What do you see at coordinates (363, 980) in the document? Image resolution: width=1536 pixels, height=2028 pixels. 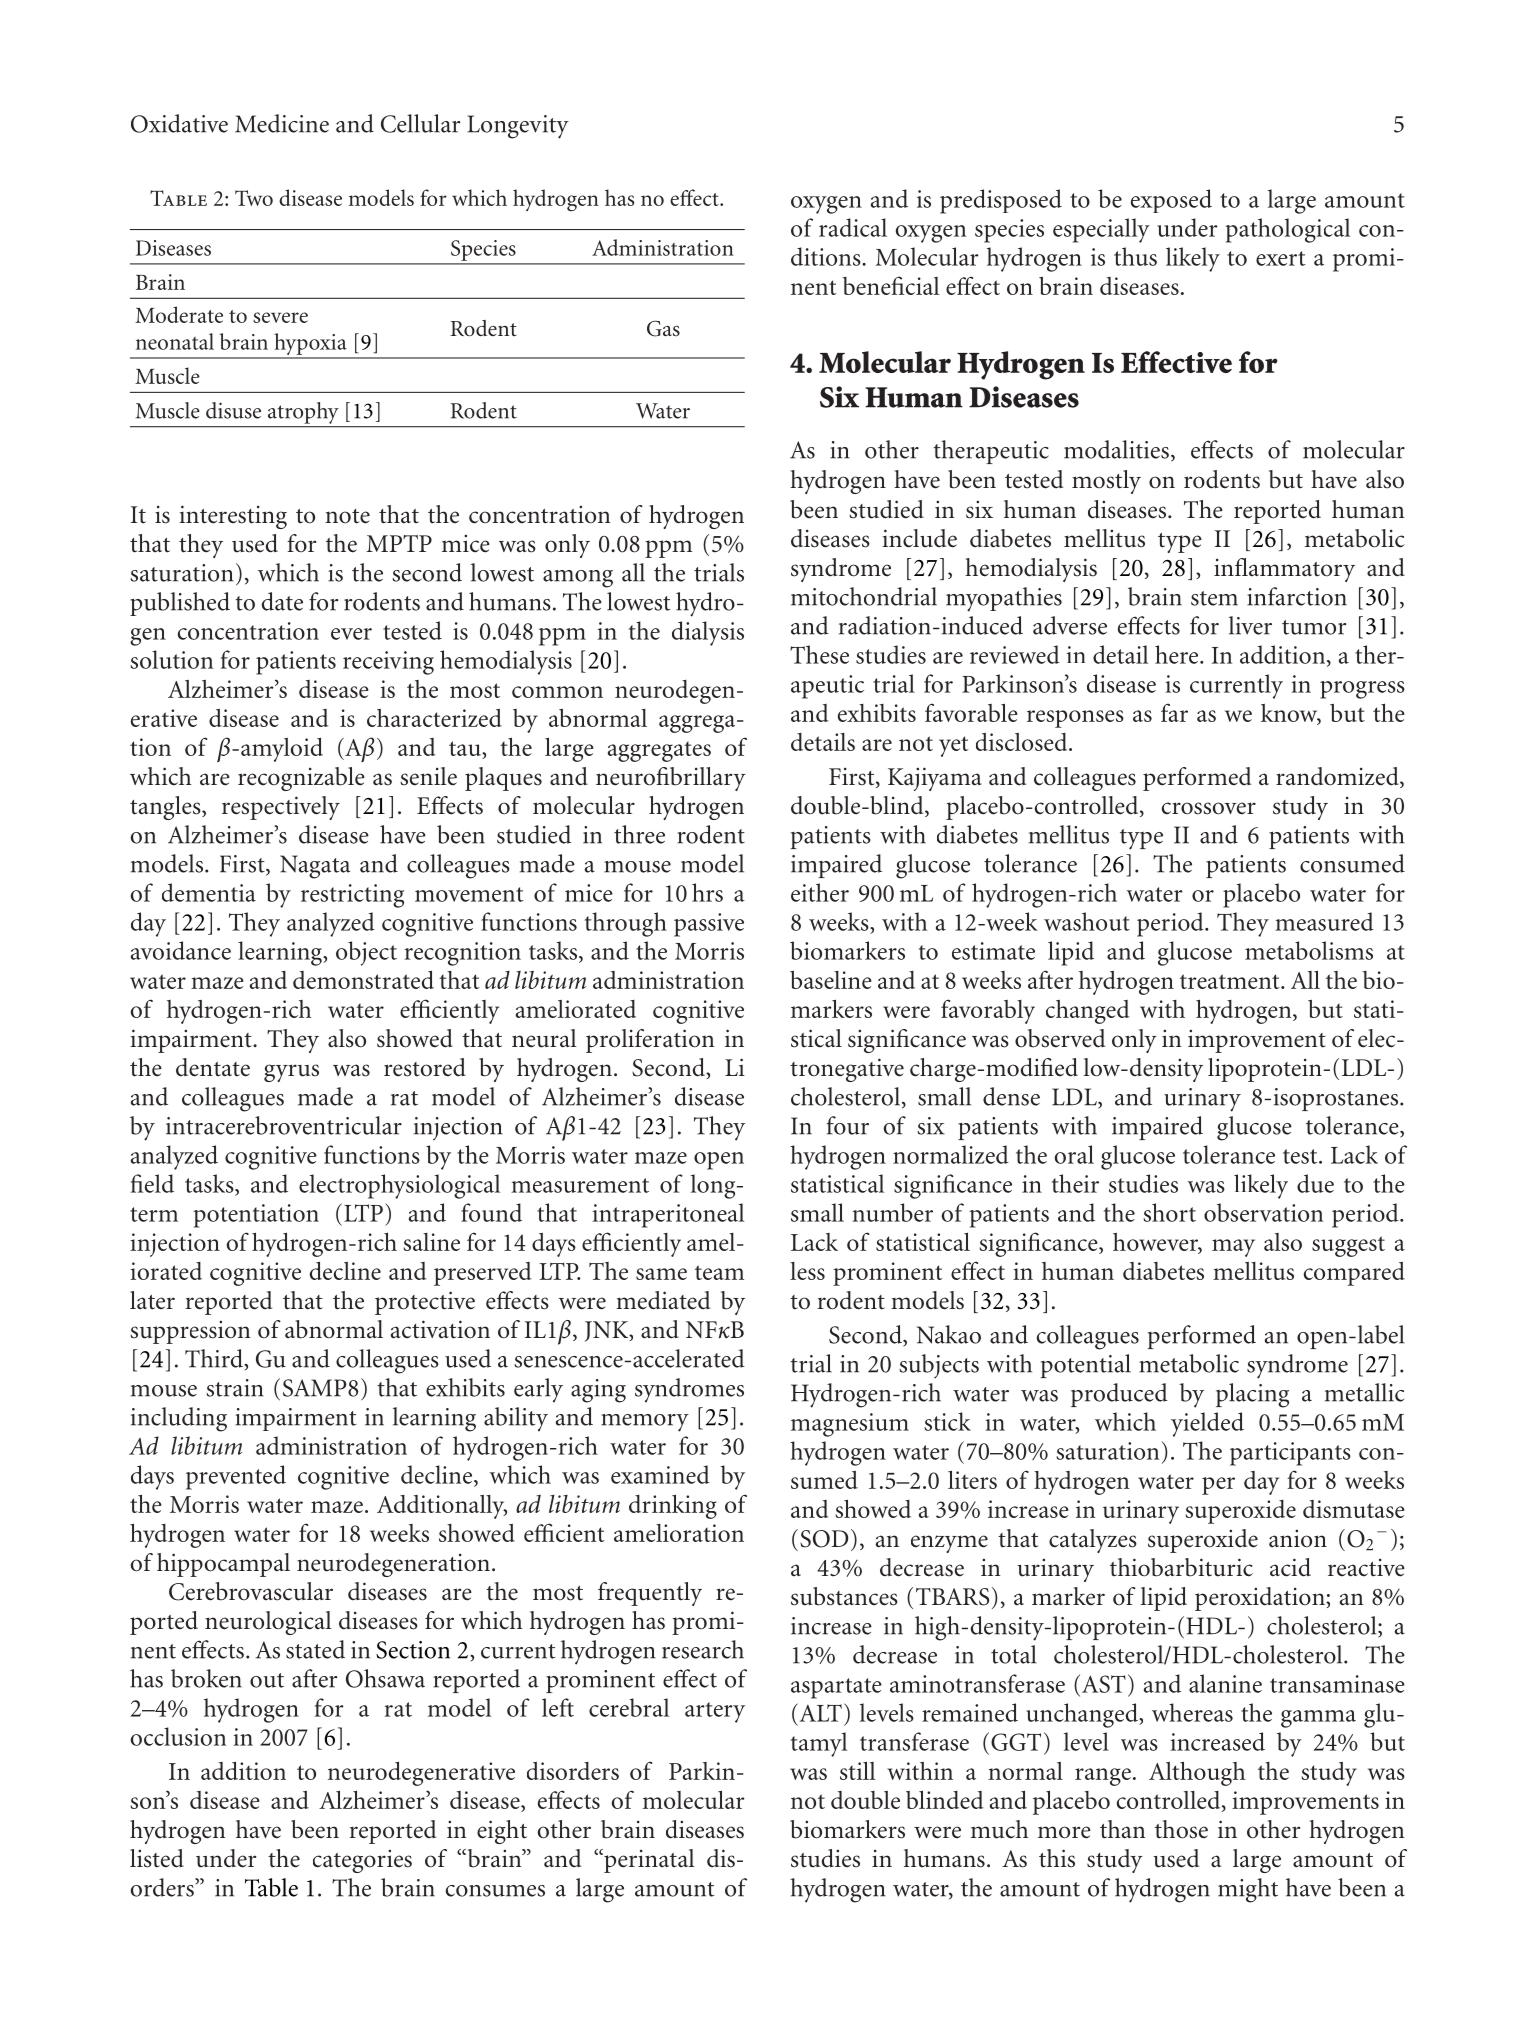 I see `demonstrated` at bounding box center [363, 980].
